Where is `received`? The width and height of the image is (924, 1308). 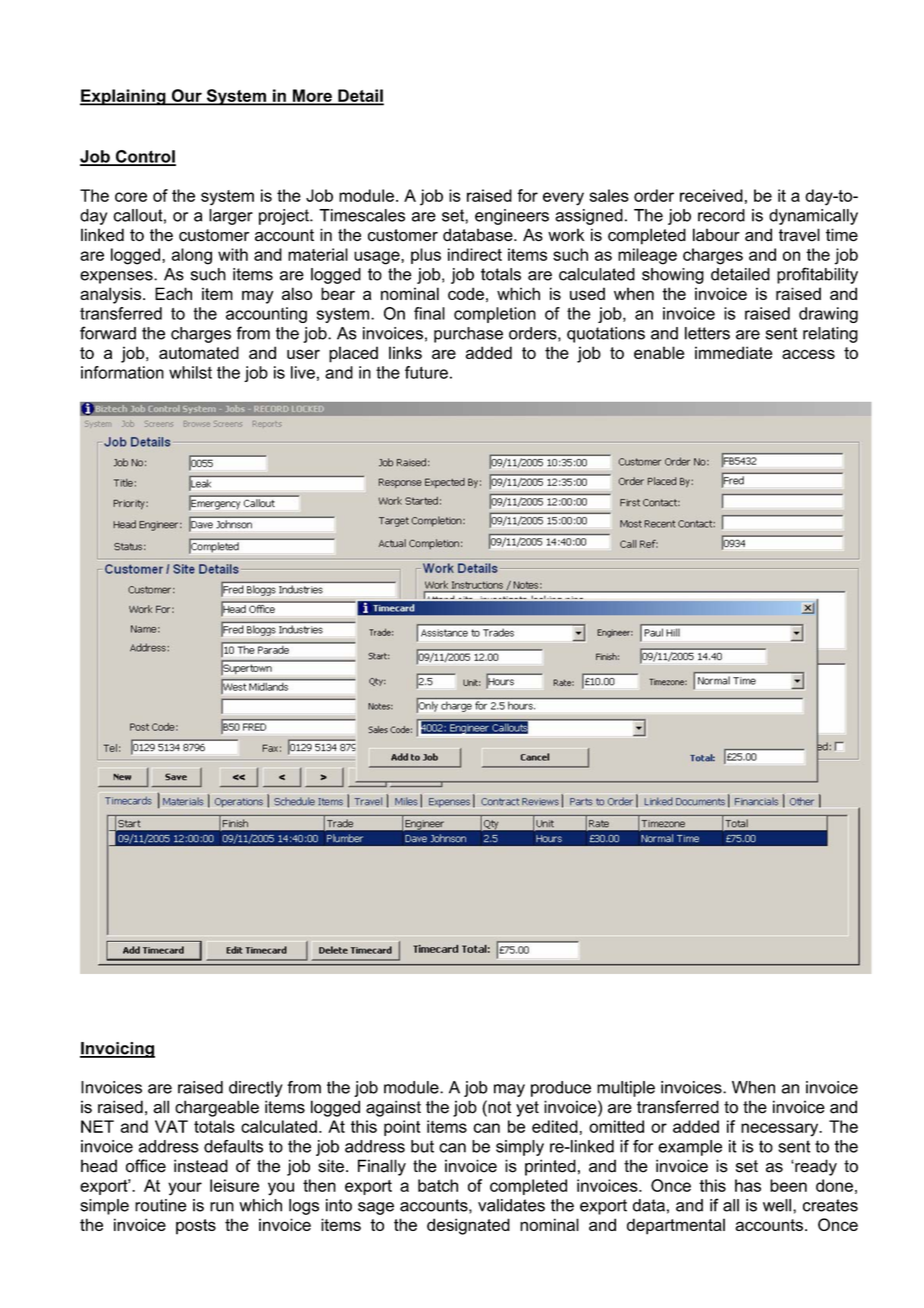 received is located at coordinates (711, 195).
